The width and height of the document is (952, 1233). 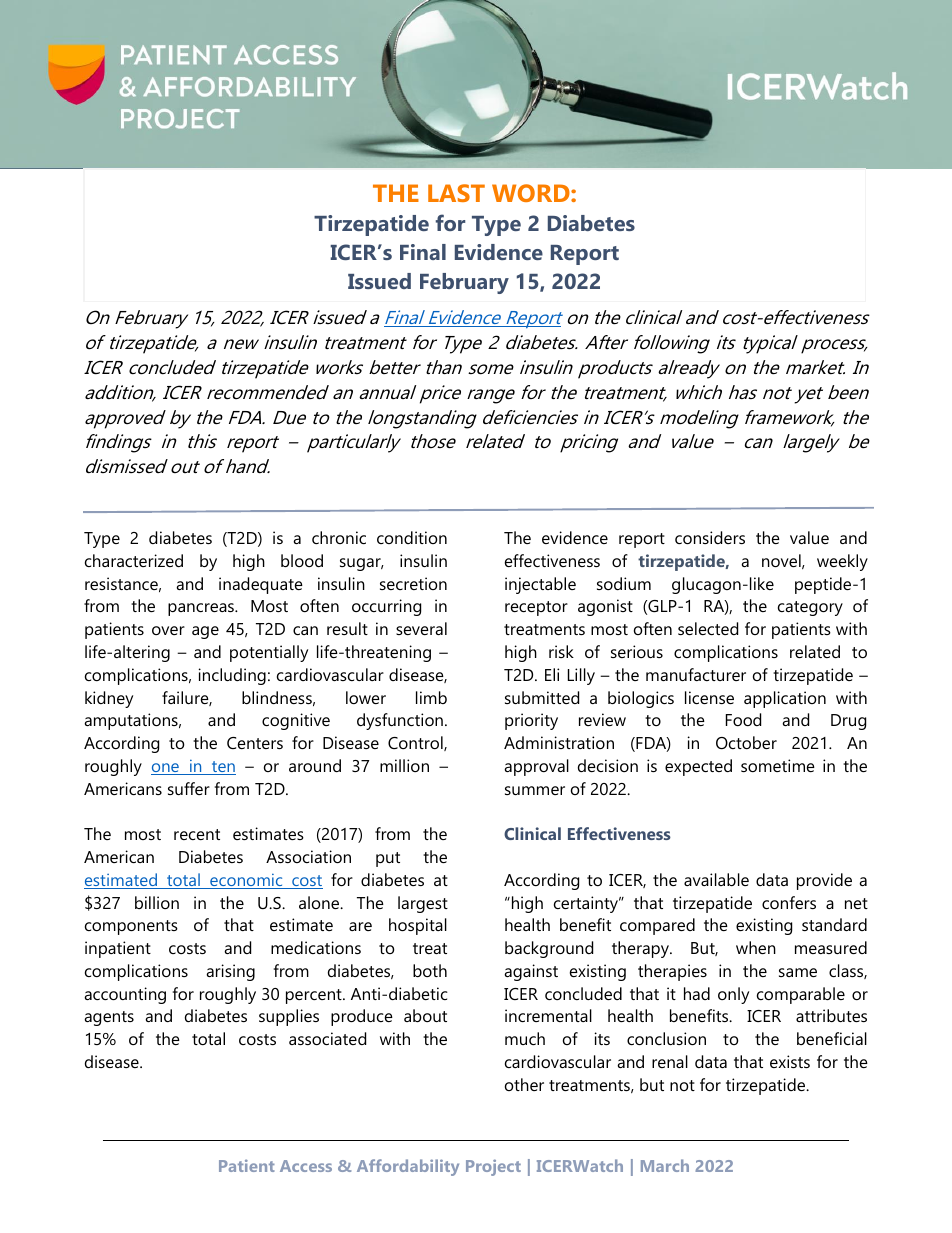 I want to click on recent, so click(x=197, y=834).
